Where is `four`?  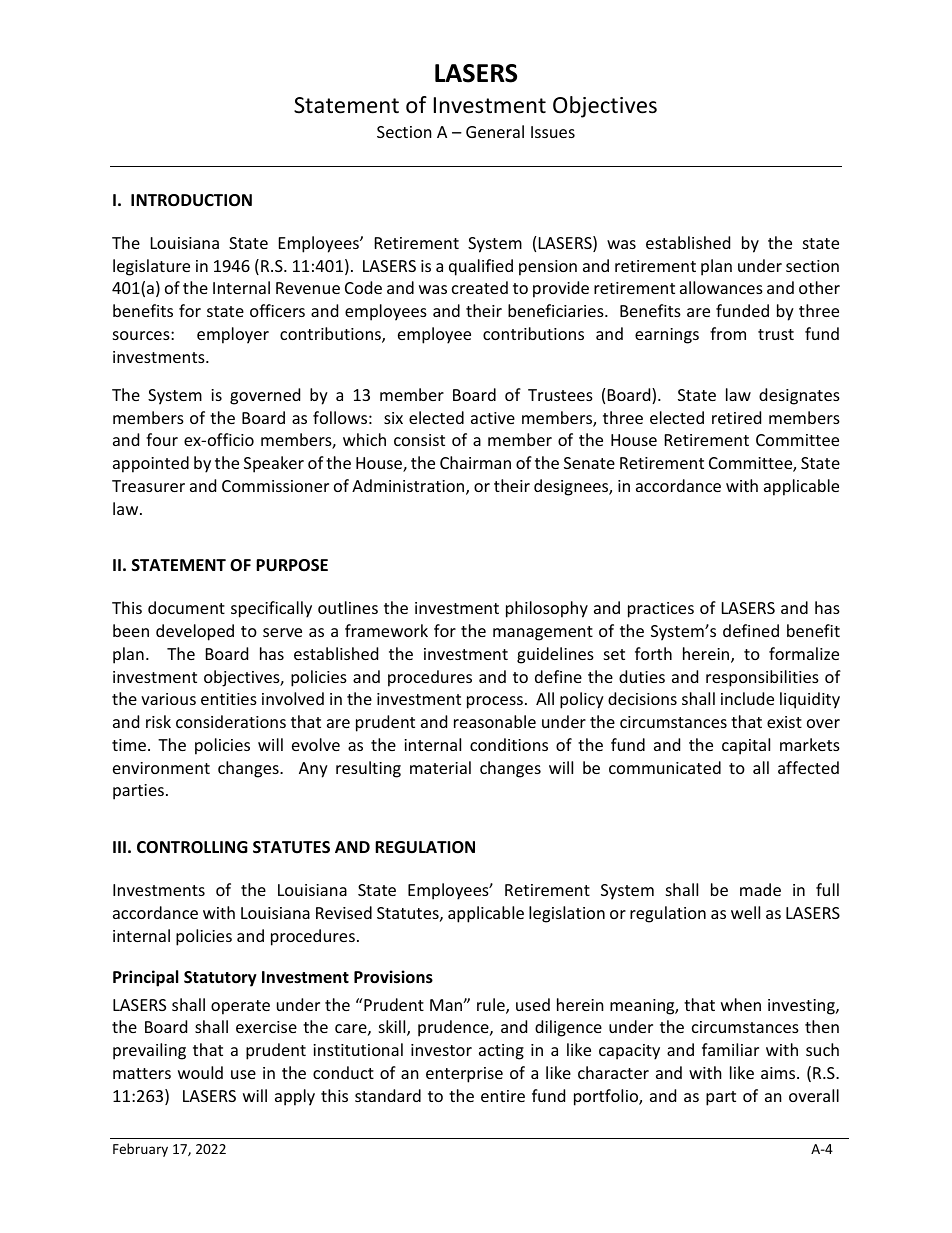 four is located at coordinates (162, 439).
